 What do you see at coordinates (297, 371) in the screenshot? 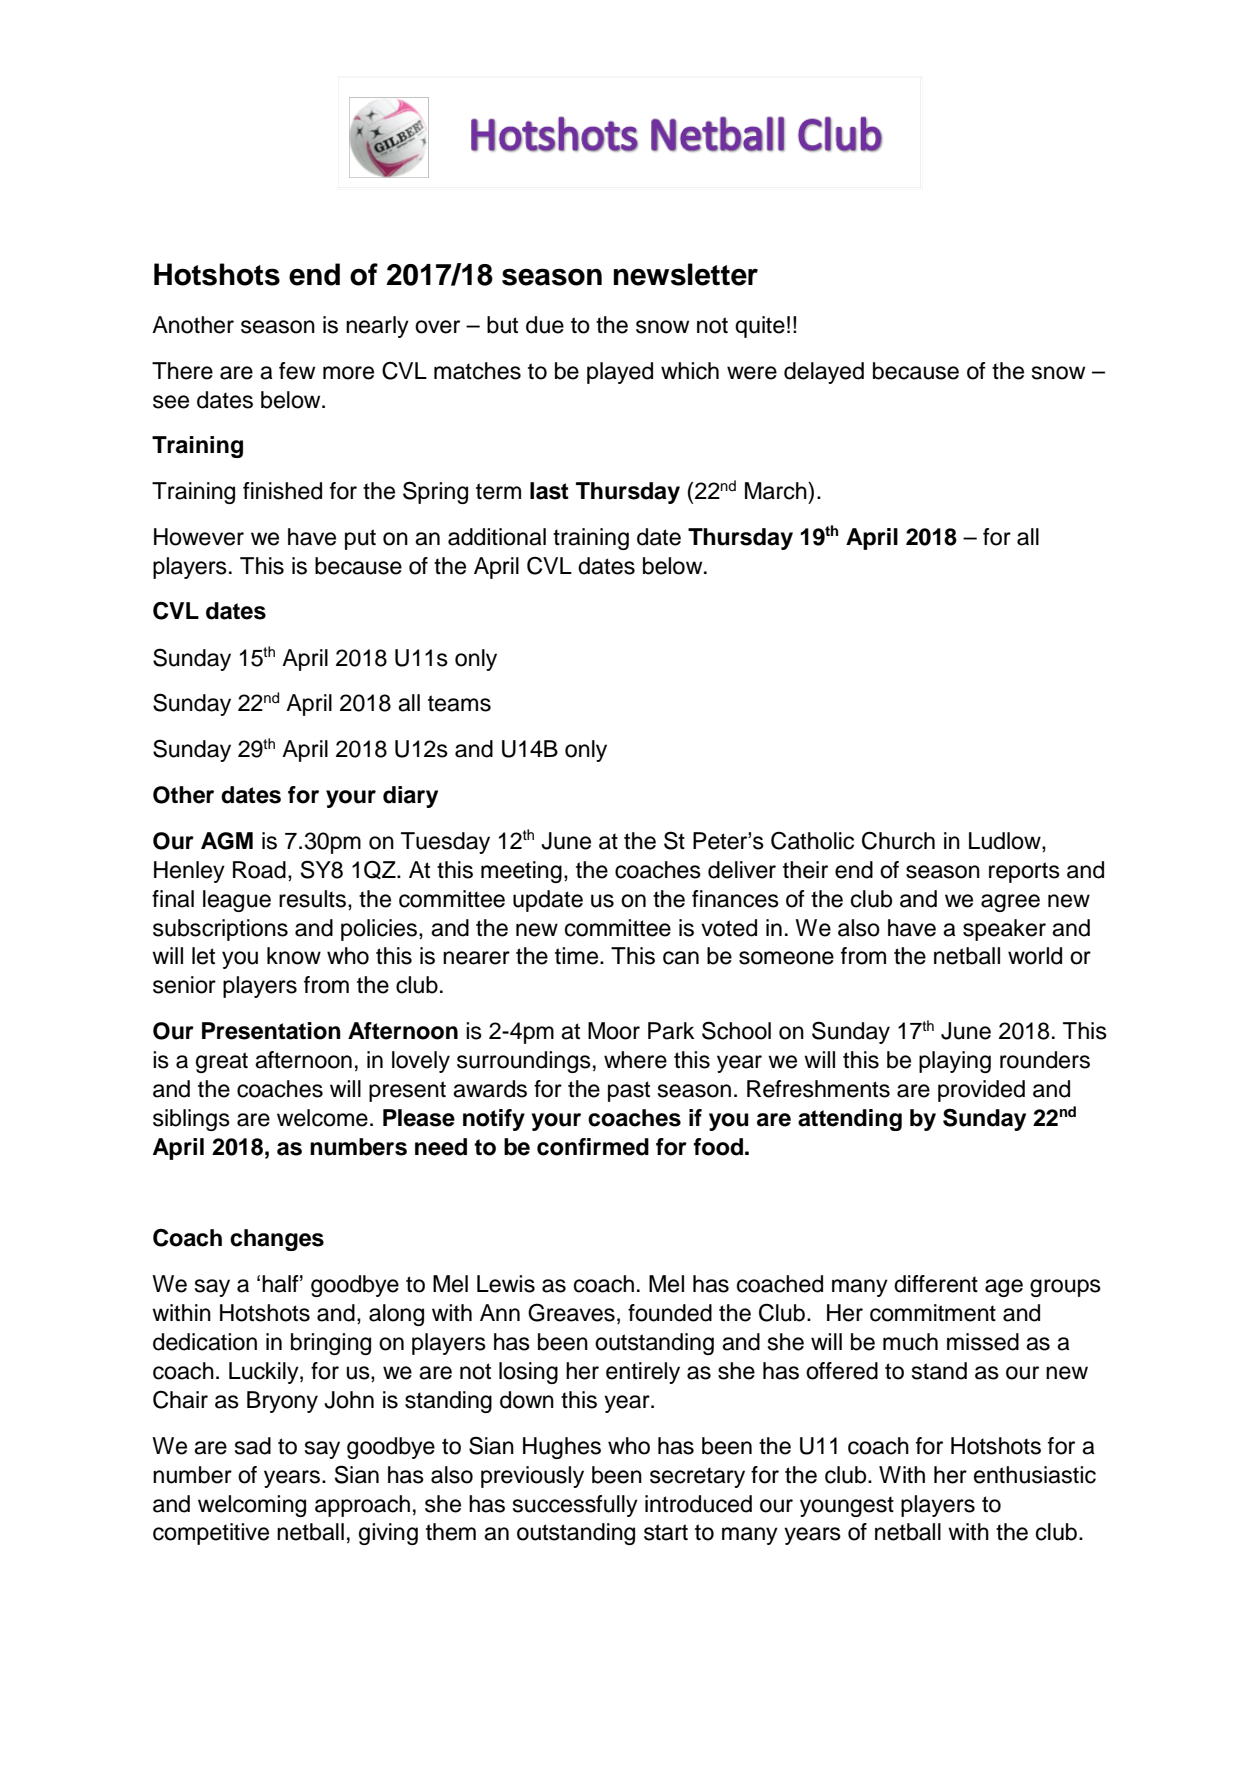
I see `few` at bounding box center [297, 371].
